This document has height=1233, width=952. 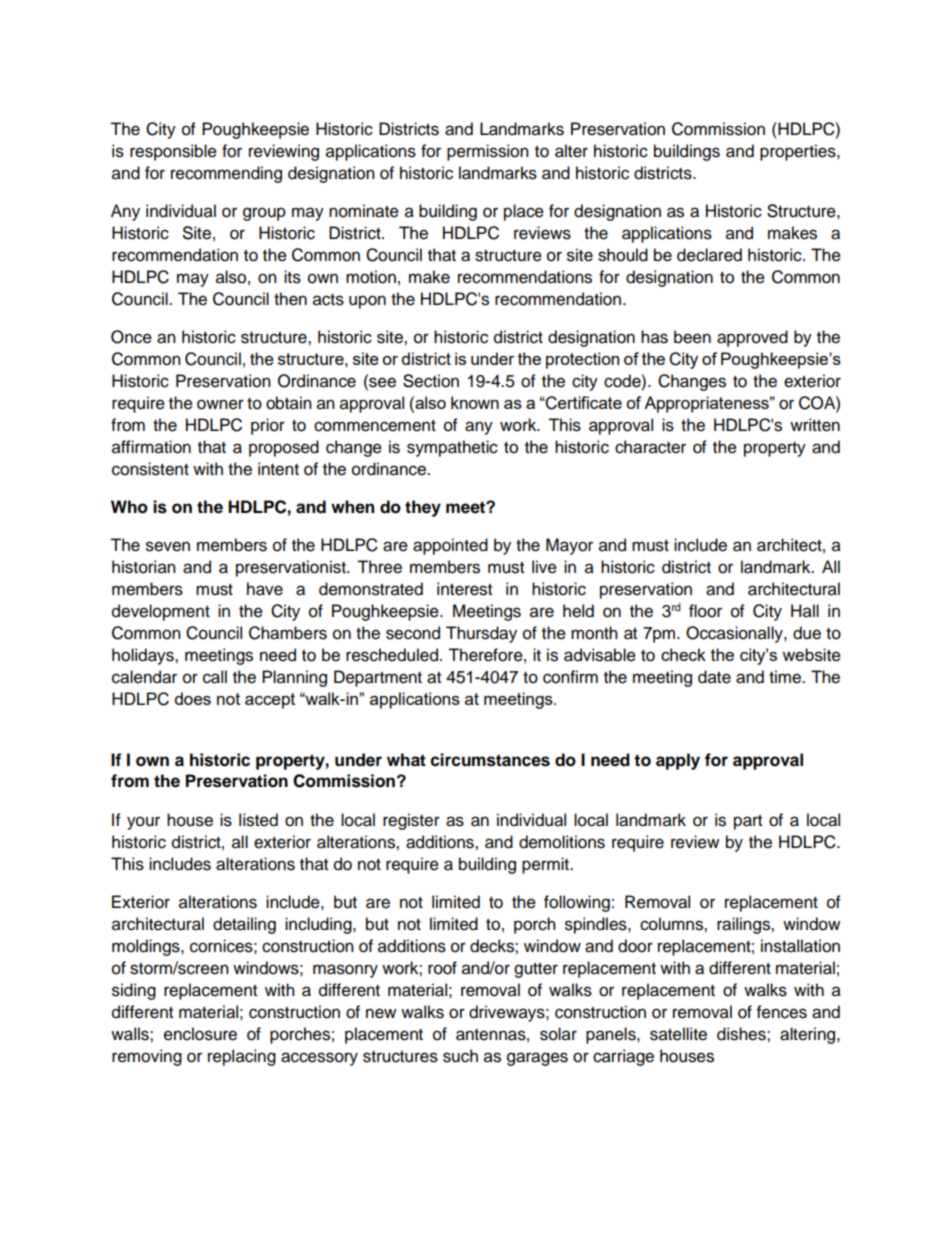 What do you see at coordinates (475, 402) in the document?
I see `known` at bounding box center [475, 402].
